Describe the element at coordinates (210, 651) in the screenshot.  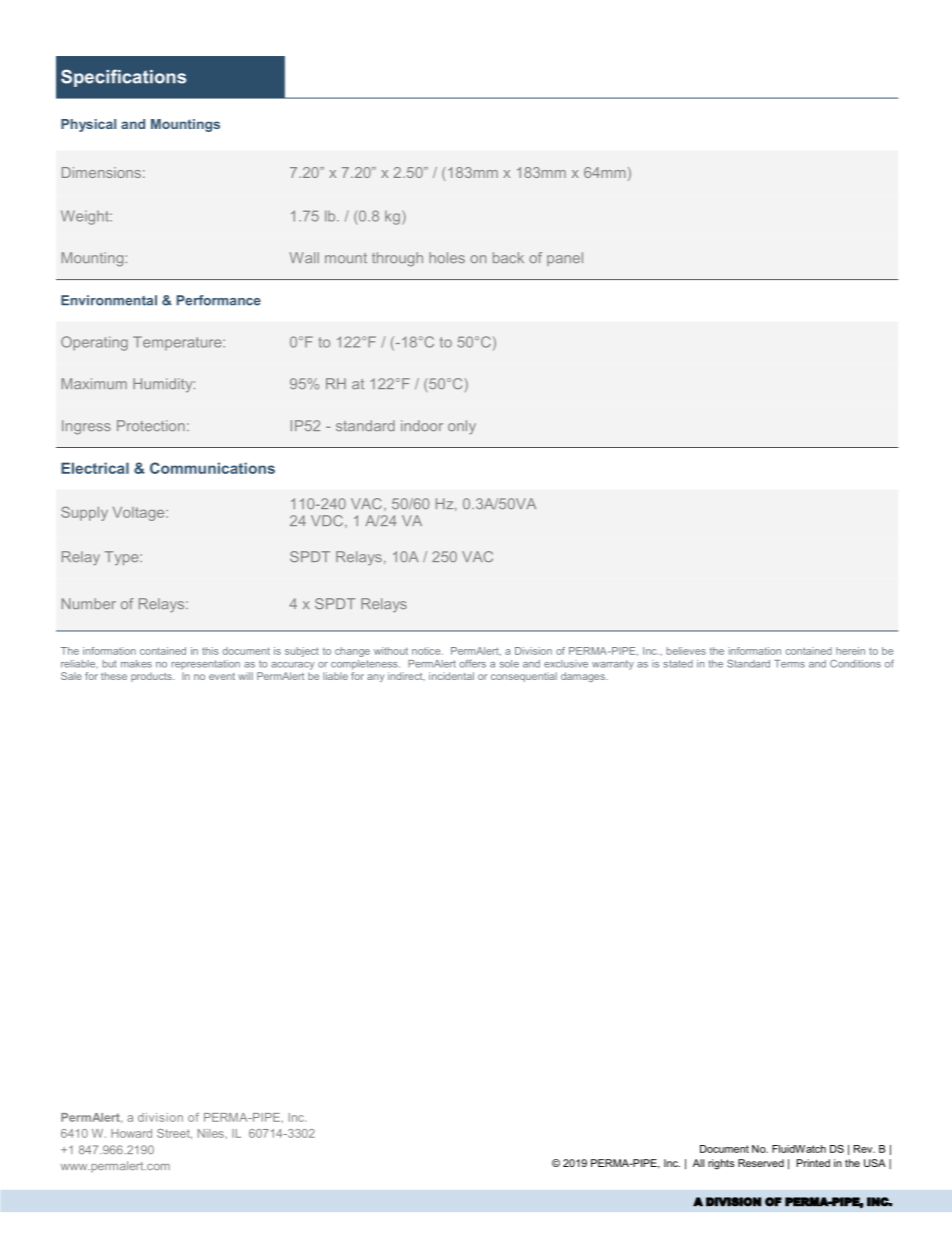
I see `this` at that location.
